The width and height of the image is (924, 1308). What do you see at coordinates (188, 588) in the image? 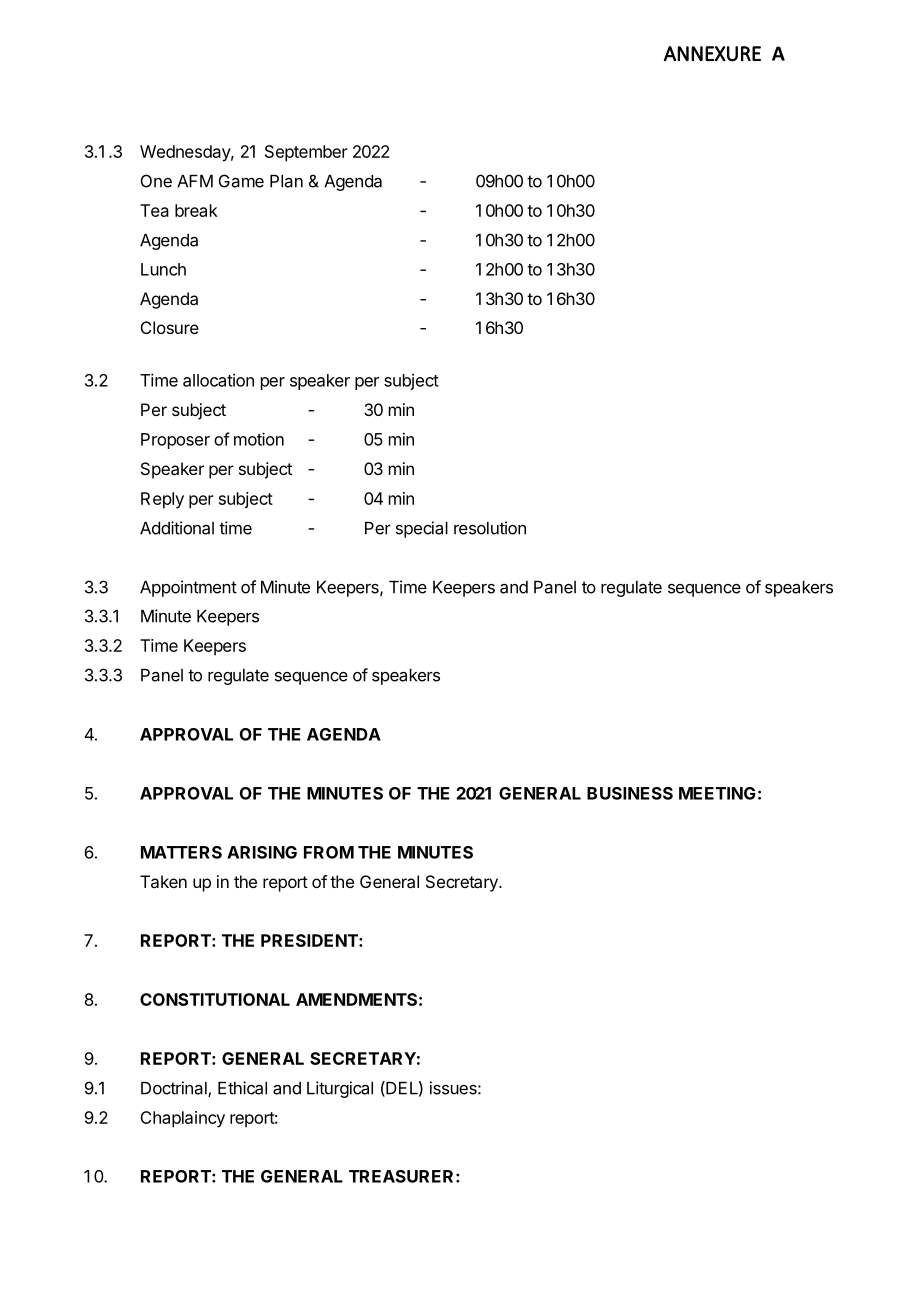
I see `Appointment` at bounding box center [188, 588].
